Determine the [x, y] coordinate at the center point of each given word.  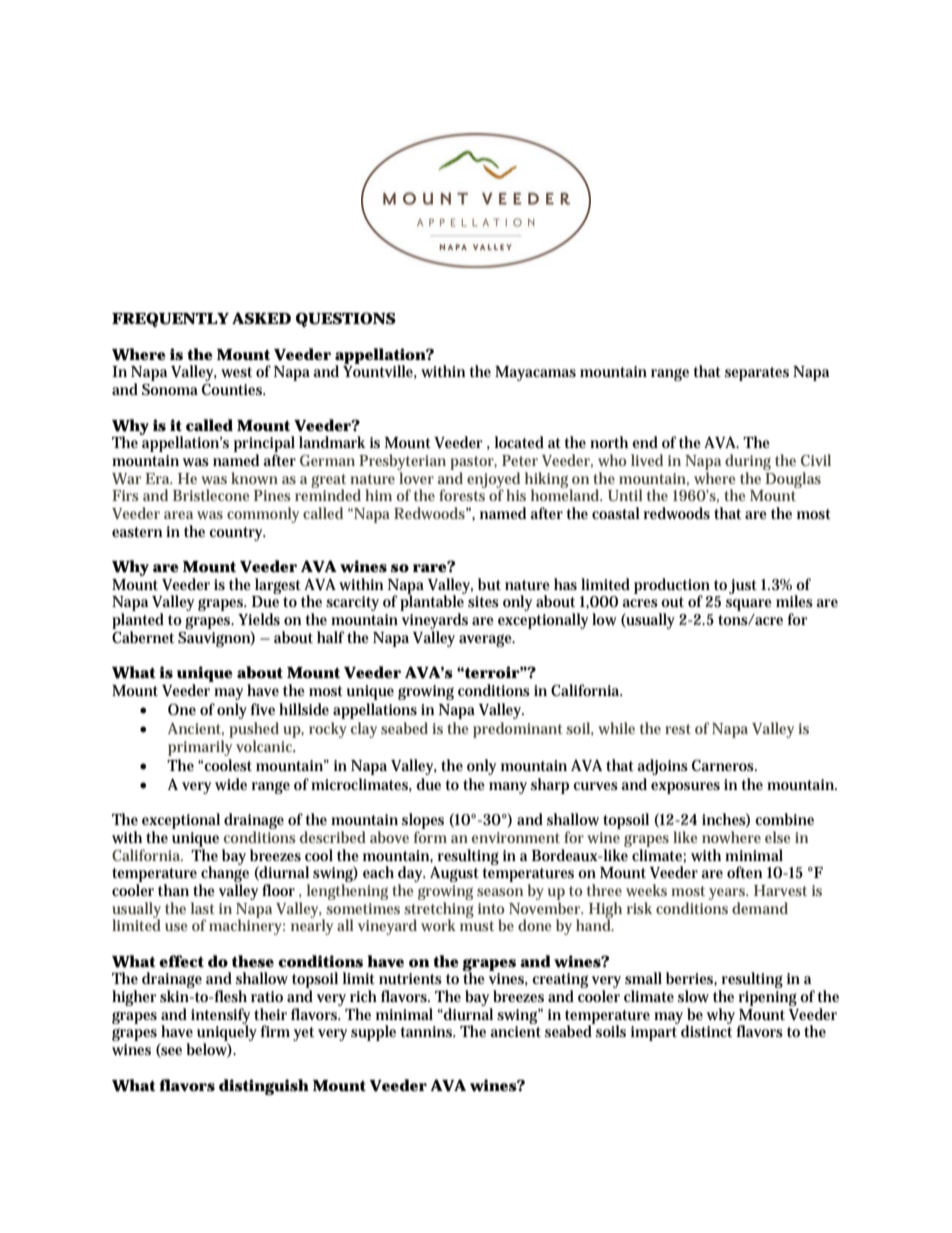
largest [278, 586]
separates [757, 374]
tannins [427, 1031]
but [489, 584]
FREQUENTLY [170, 319]
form [430, 837]
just [743, 586]
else [778, 837]
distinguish [264, 1087]
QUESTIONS [346, 319]
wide [231, 784]
